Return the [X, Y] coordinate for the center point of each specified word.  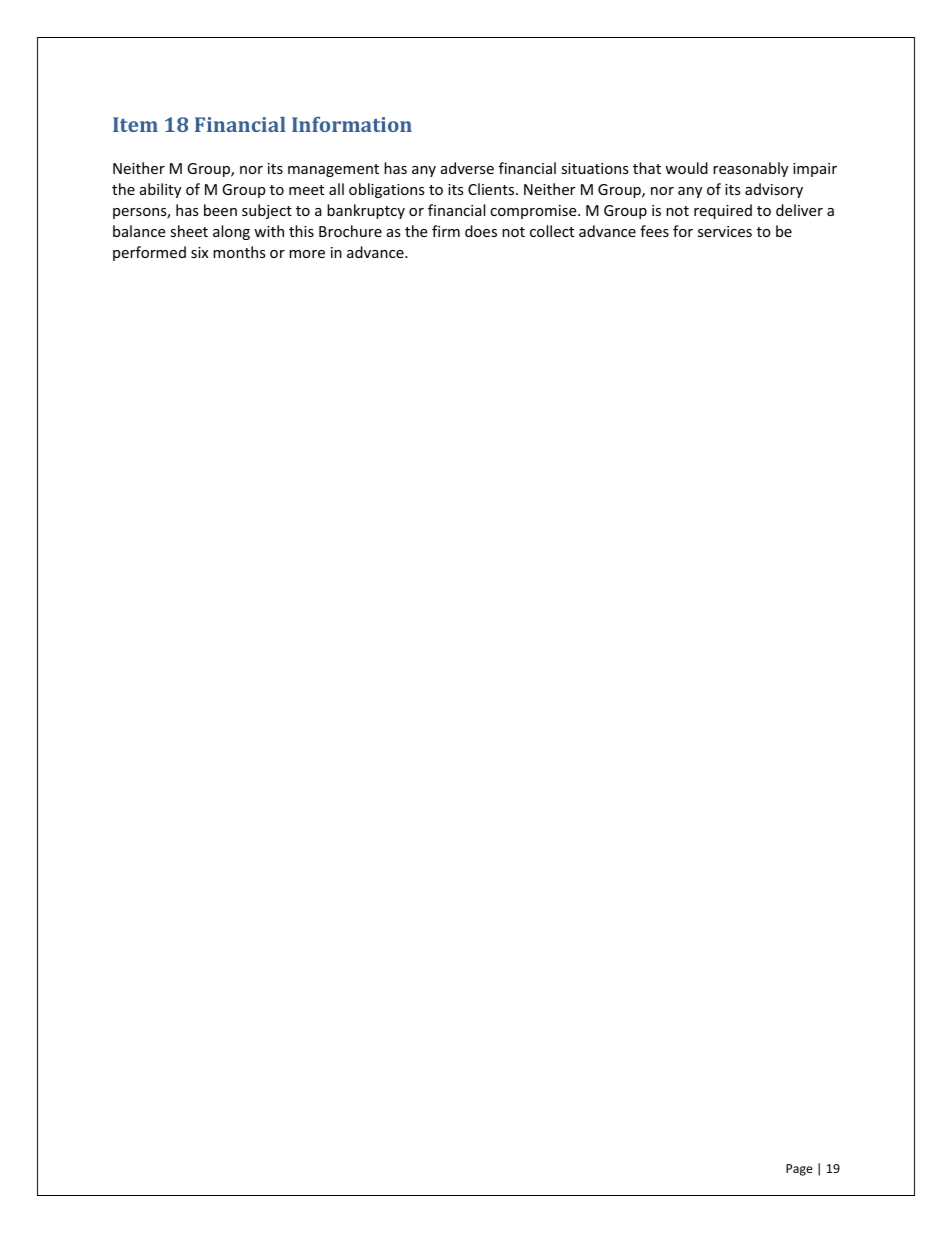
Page [799, 1170]
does [481, 231]
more [307, 254]
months [239, 252]
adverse [467, 168]
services [725, 231]
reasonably [750, 169]
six [199, 252]
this [301, 231]
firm [446, 231]
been [220, 210]
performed [149, 253]
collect [552, 231]
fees [654, 231]
